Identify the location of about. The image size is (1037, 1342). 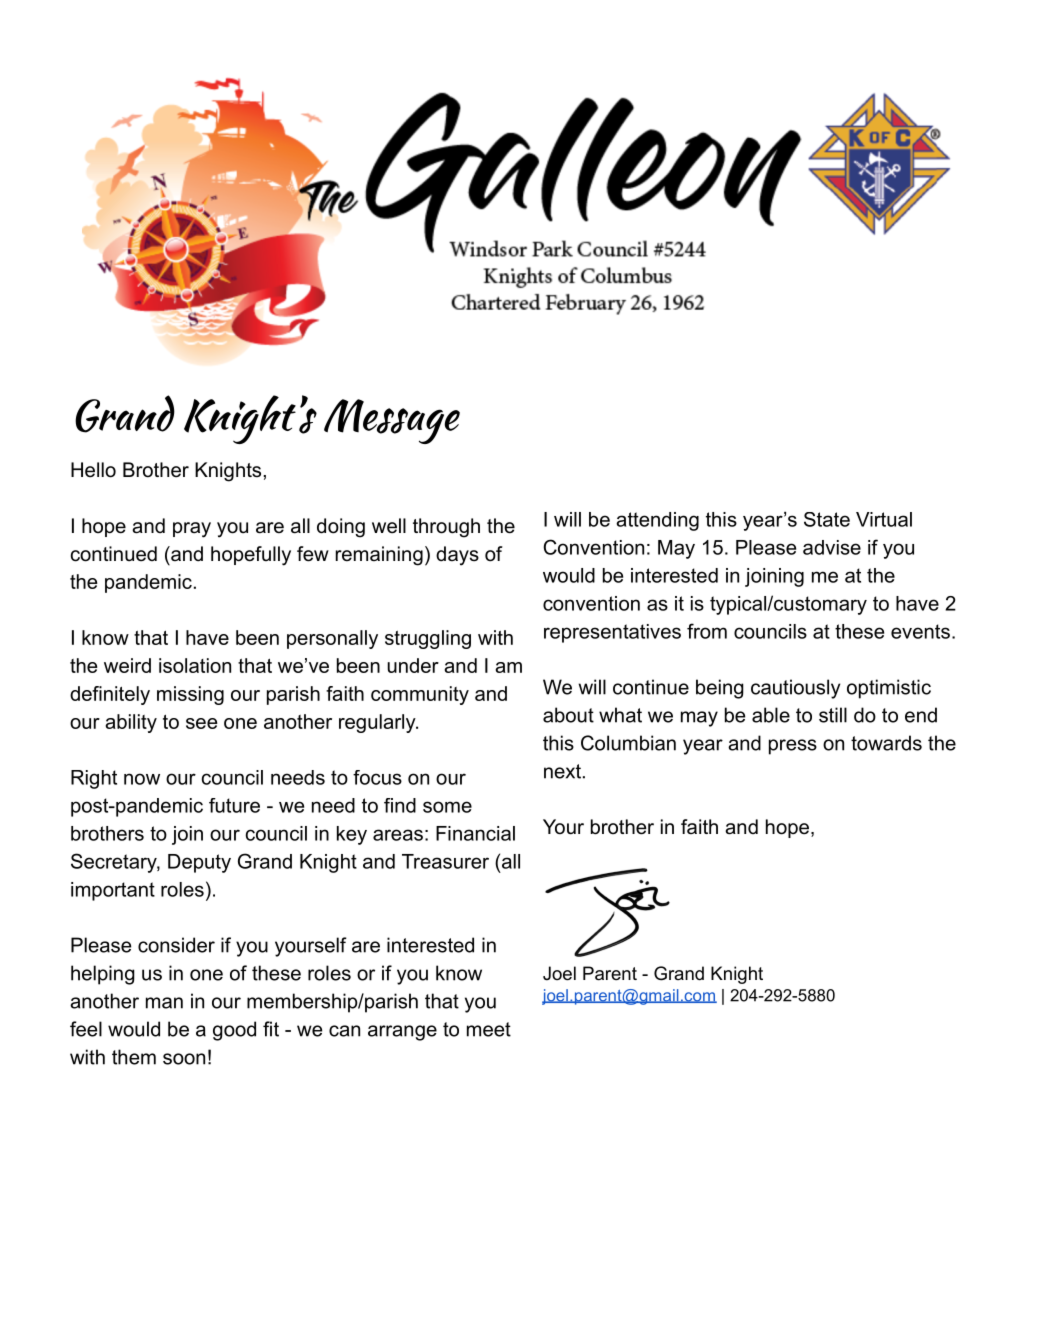
(568, 715).
